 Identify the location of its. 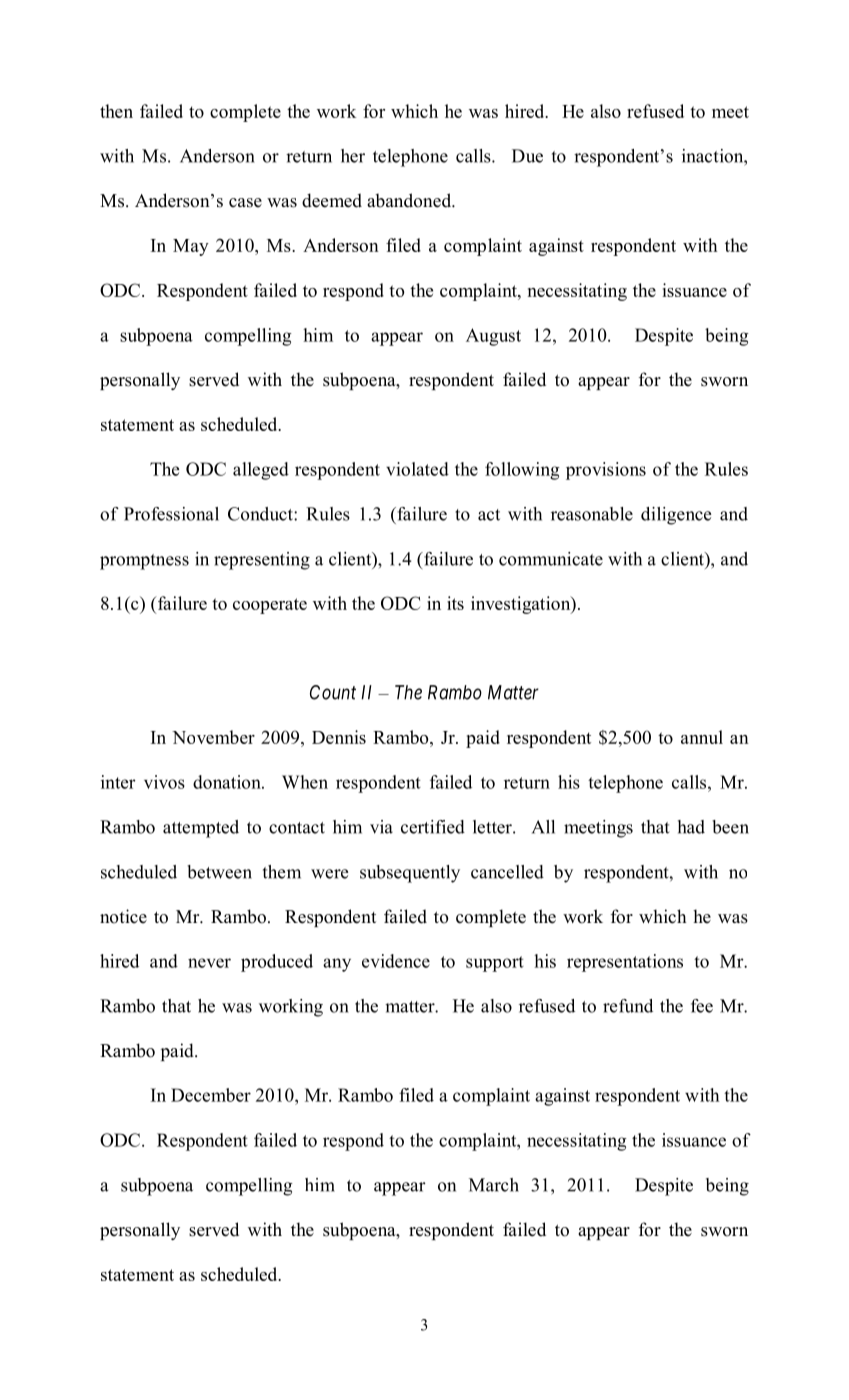
(455, 603).
